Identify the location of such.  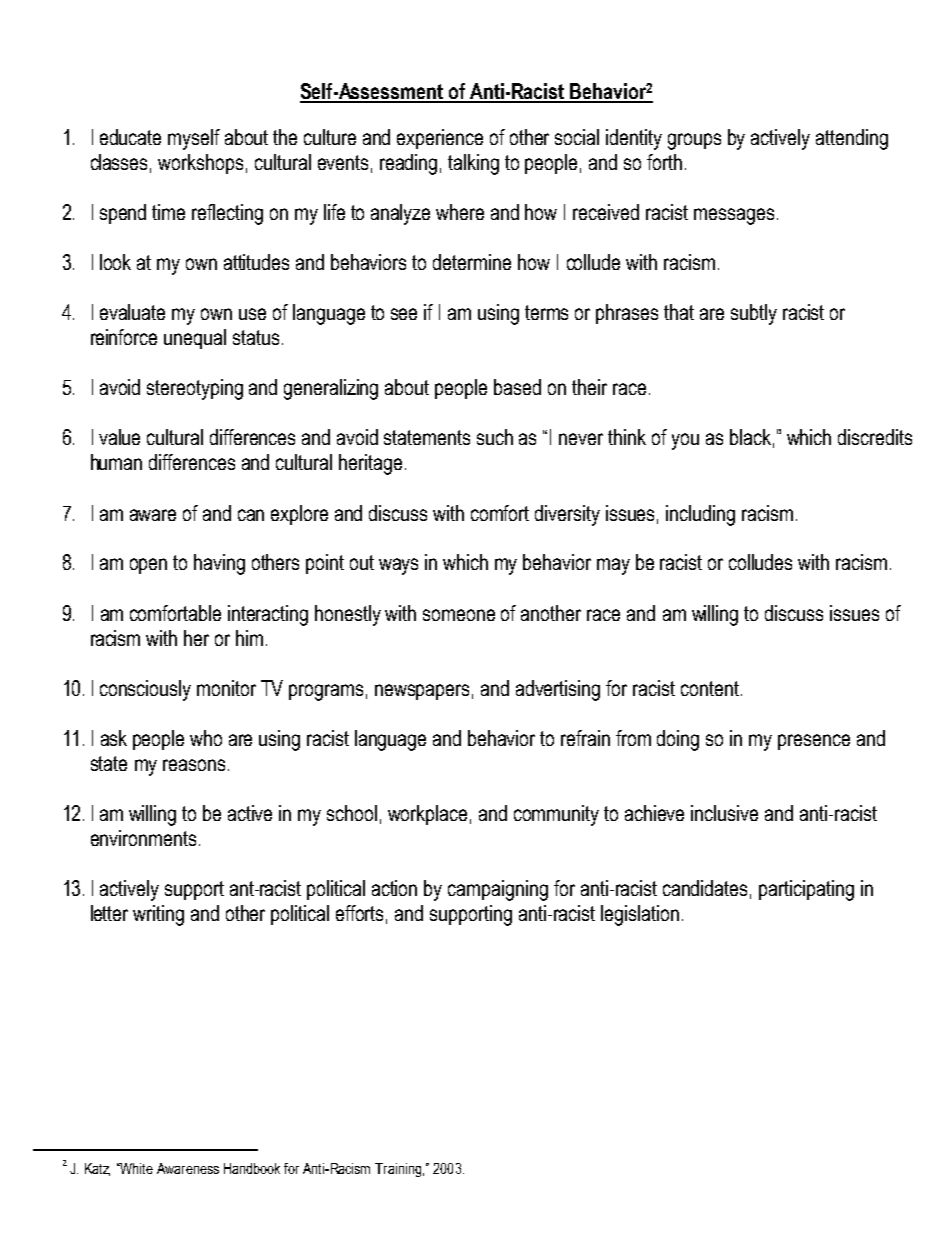
(495, 437).
